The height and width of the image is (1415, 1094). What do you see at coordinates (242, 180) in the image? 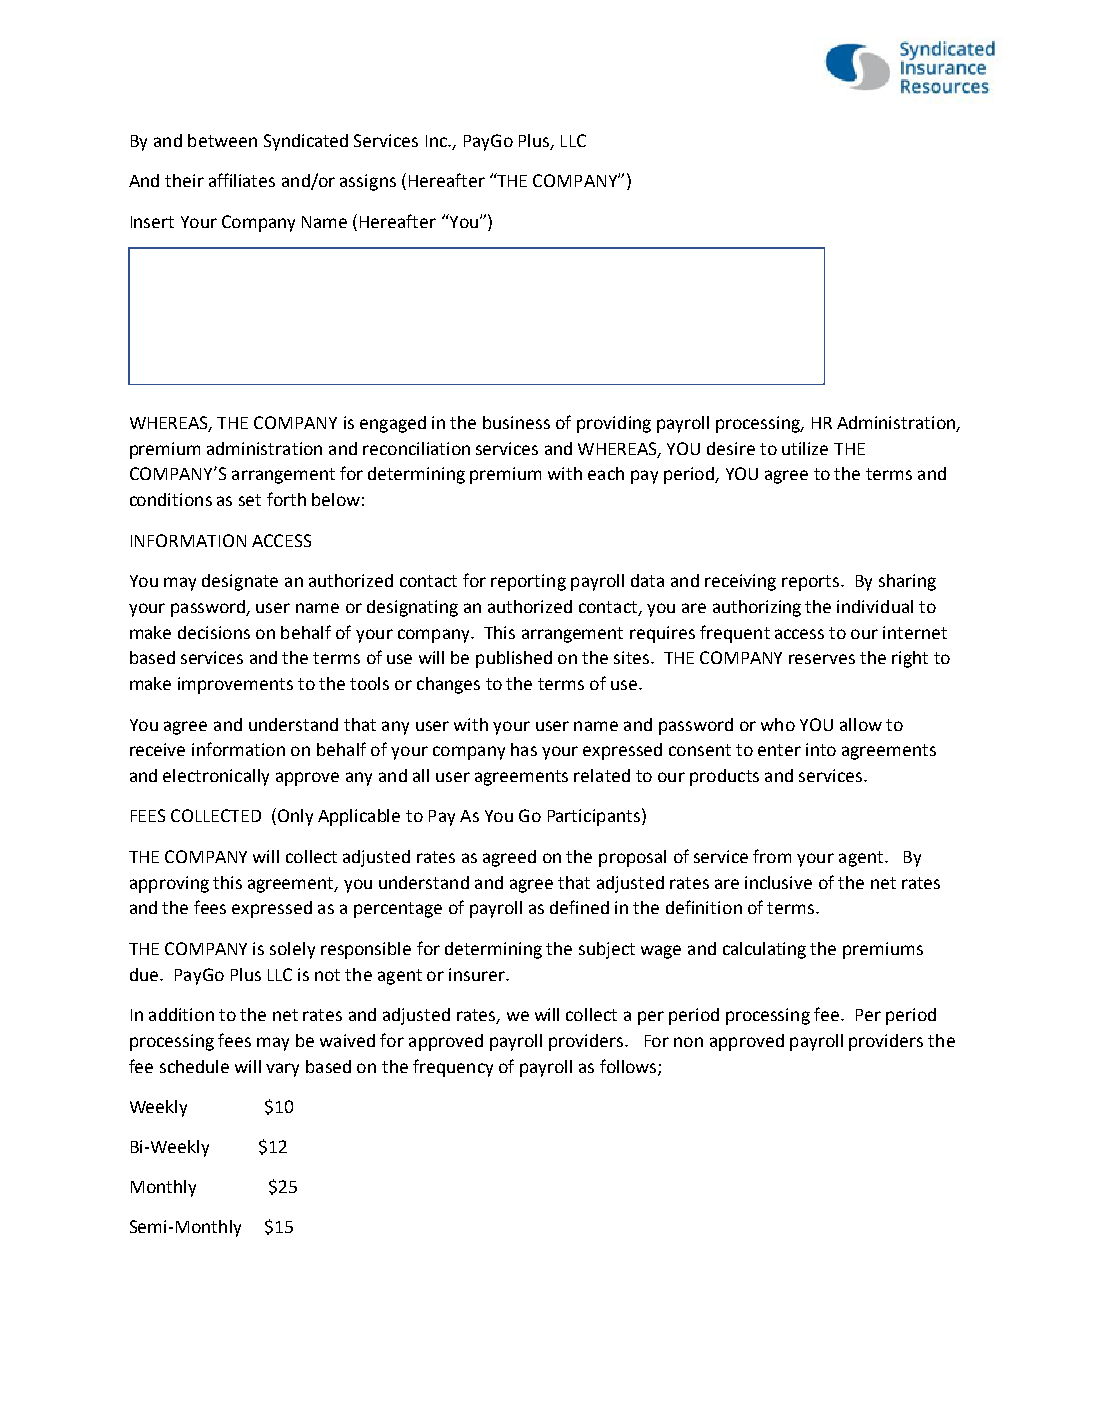
I see `affiliates` at bounding box center [242, 180].
